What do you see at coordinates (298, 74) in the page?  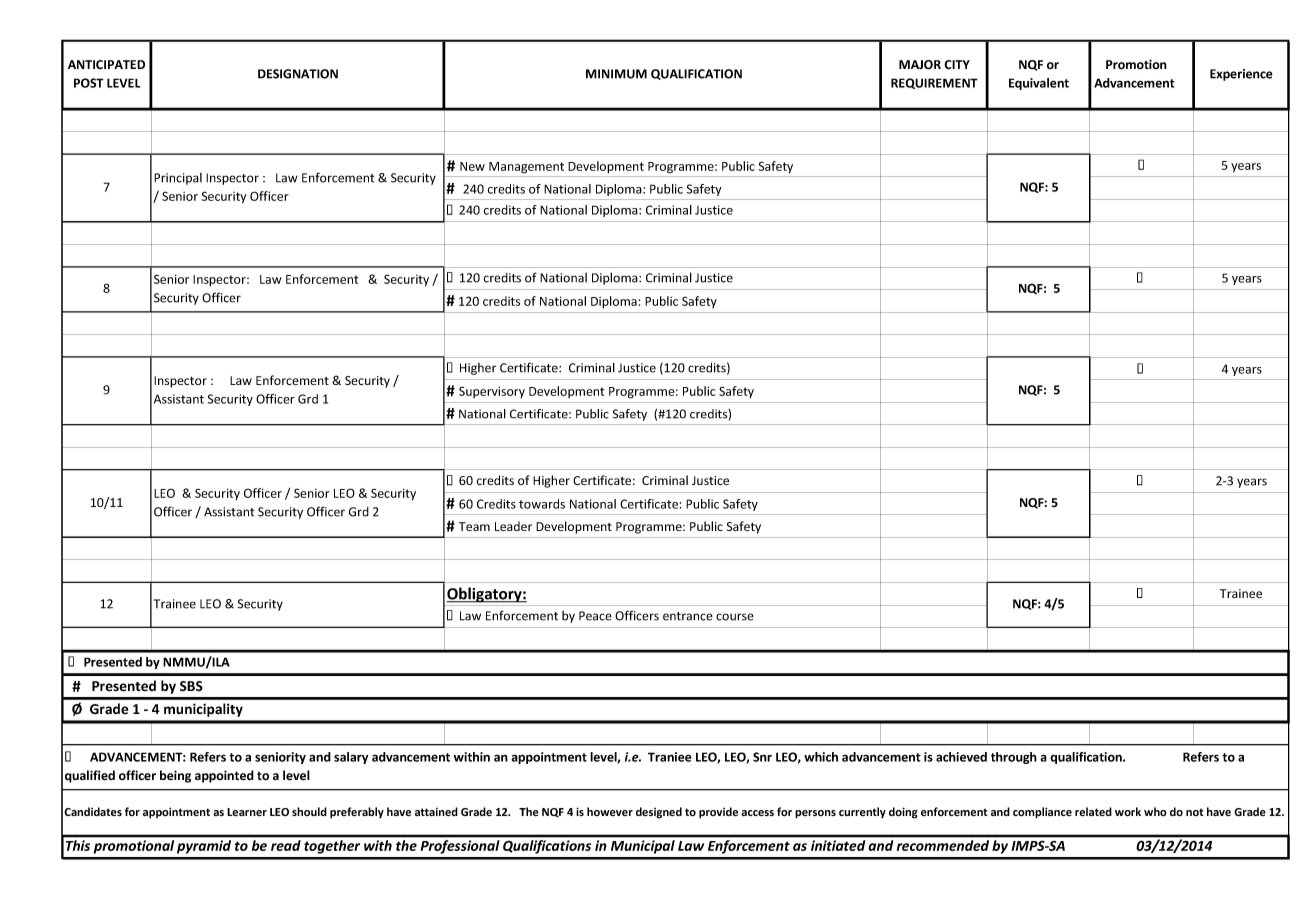 I see `DESIGNATION` at bounding box center [298, 74].
